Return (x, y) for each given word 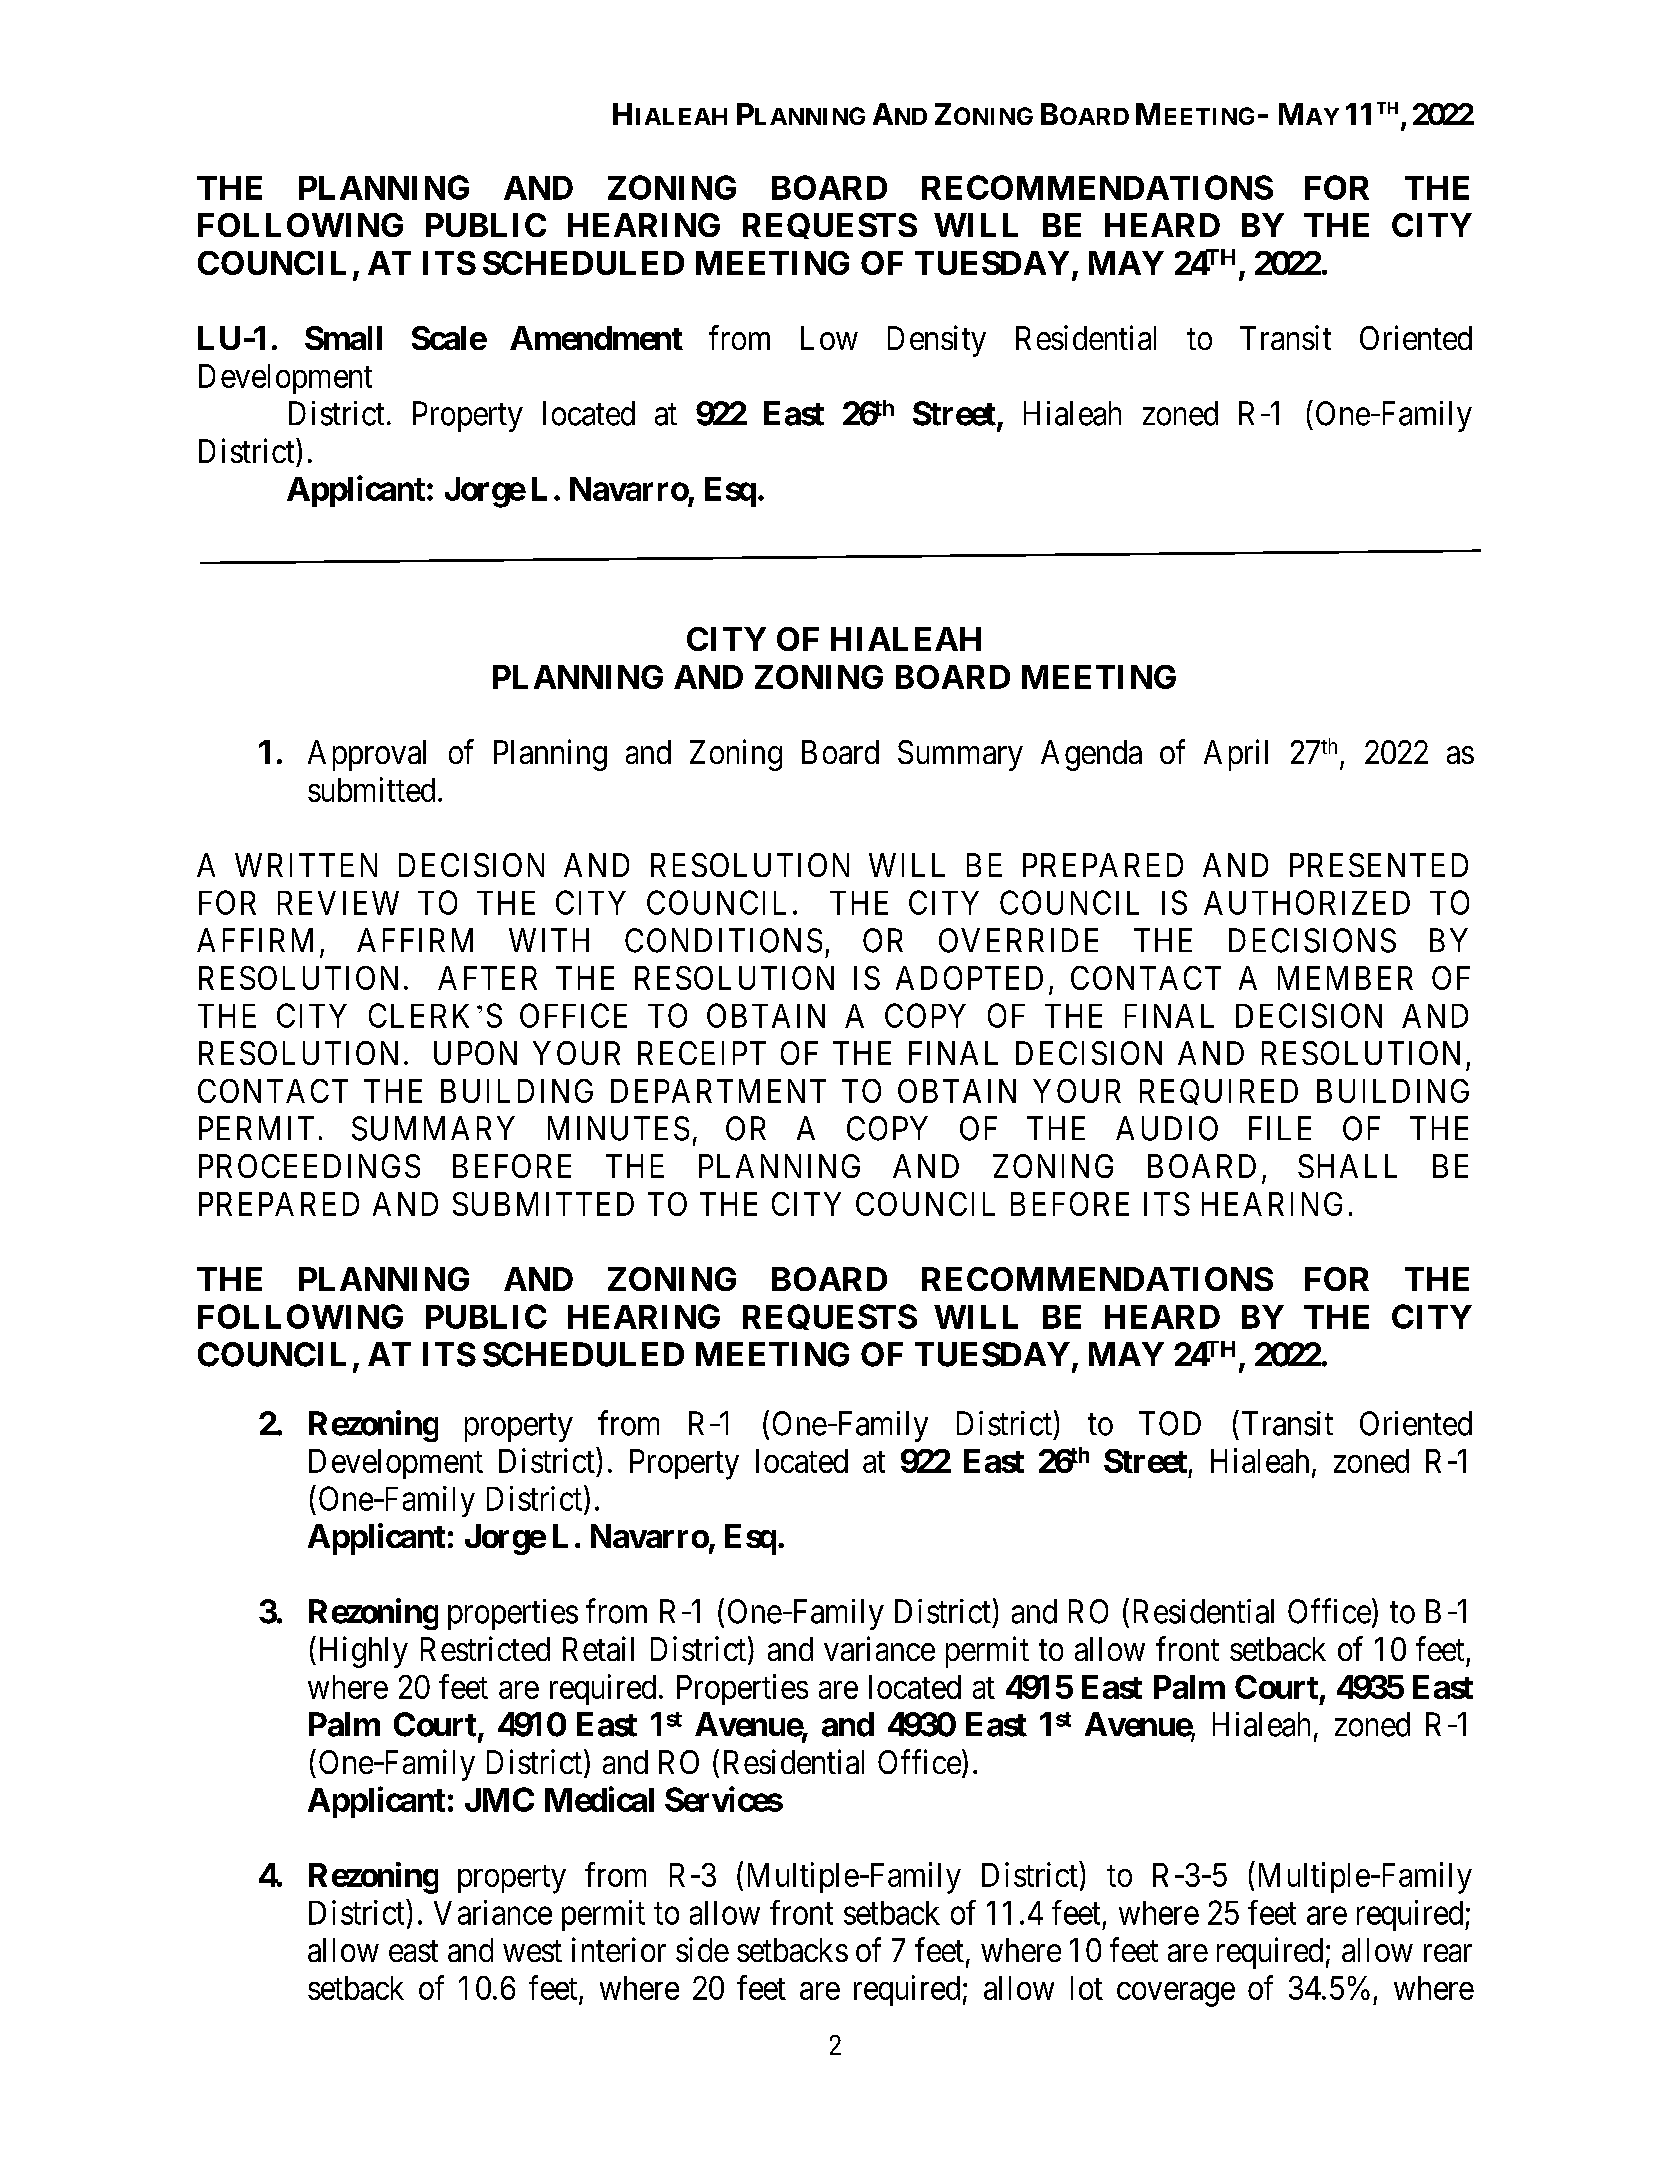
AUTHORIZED (1307, 902)
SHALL (1347, 1166)
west (532, 1951)
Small (343, 338)
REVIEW (338, 903)
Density (937, 341)
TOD (1170, 1423)
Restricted (485, 1648)
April (1236, 755)
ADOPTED (969, 978)
